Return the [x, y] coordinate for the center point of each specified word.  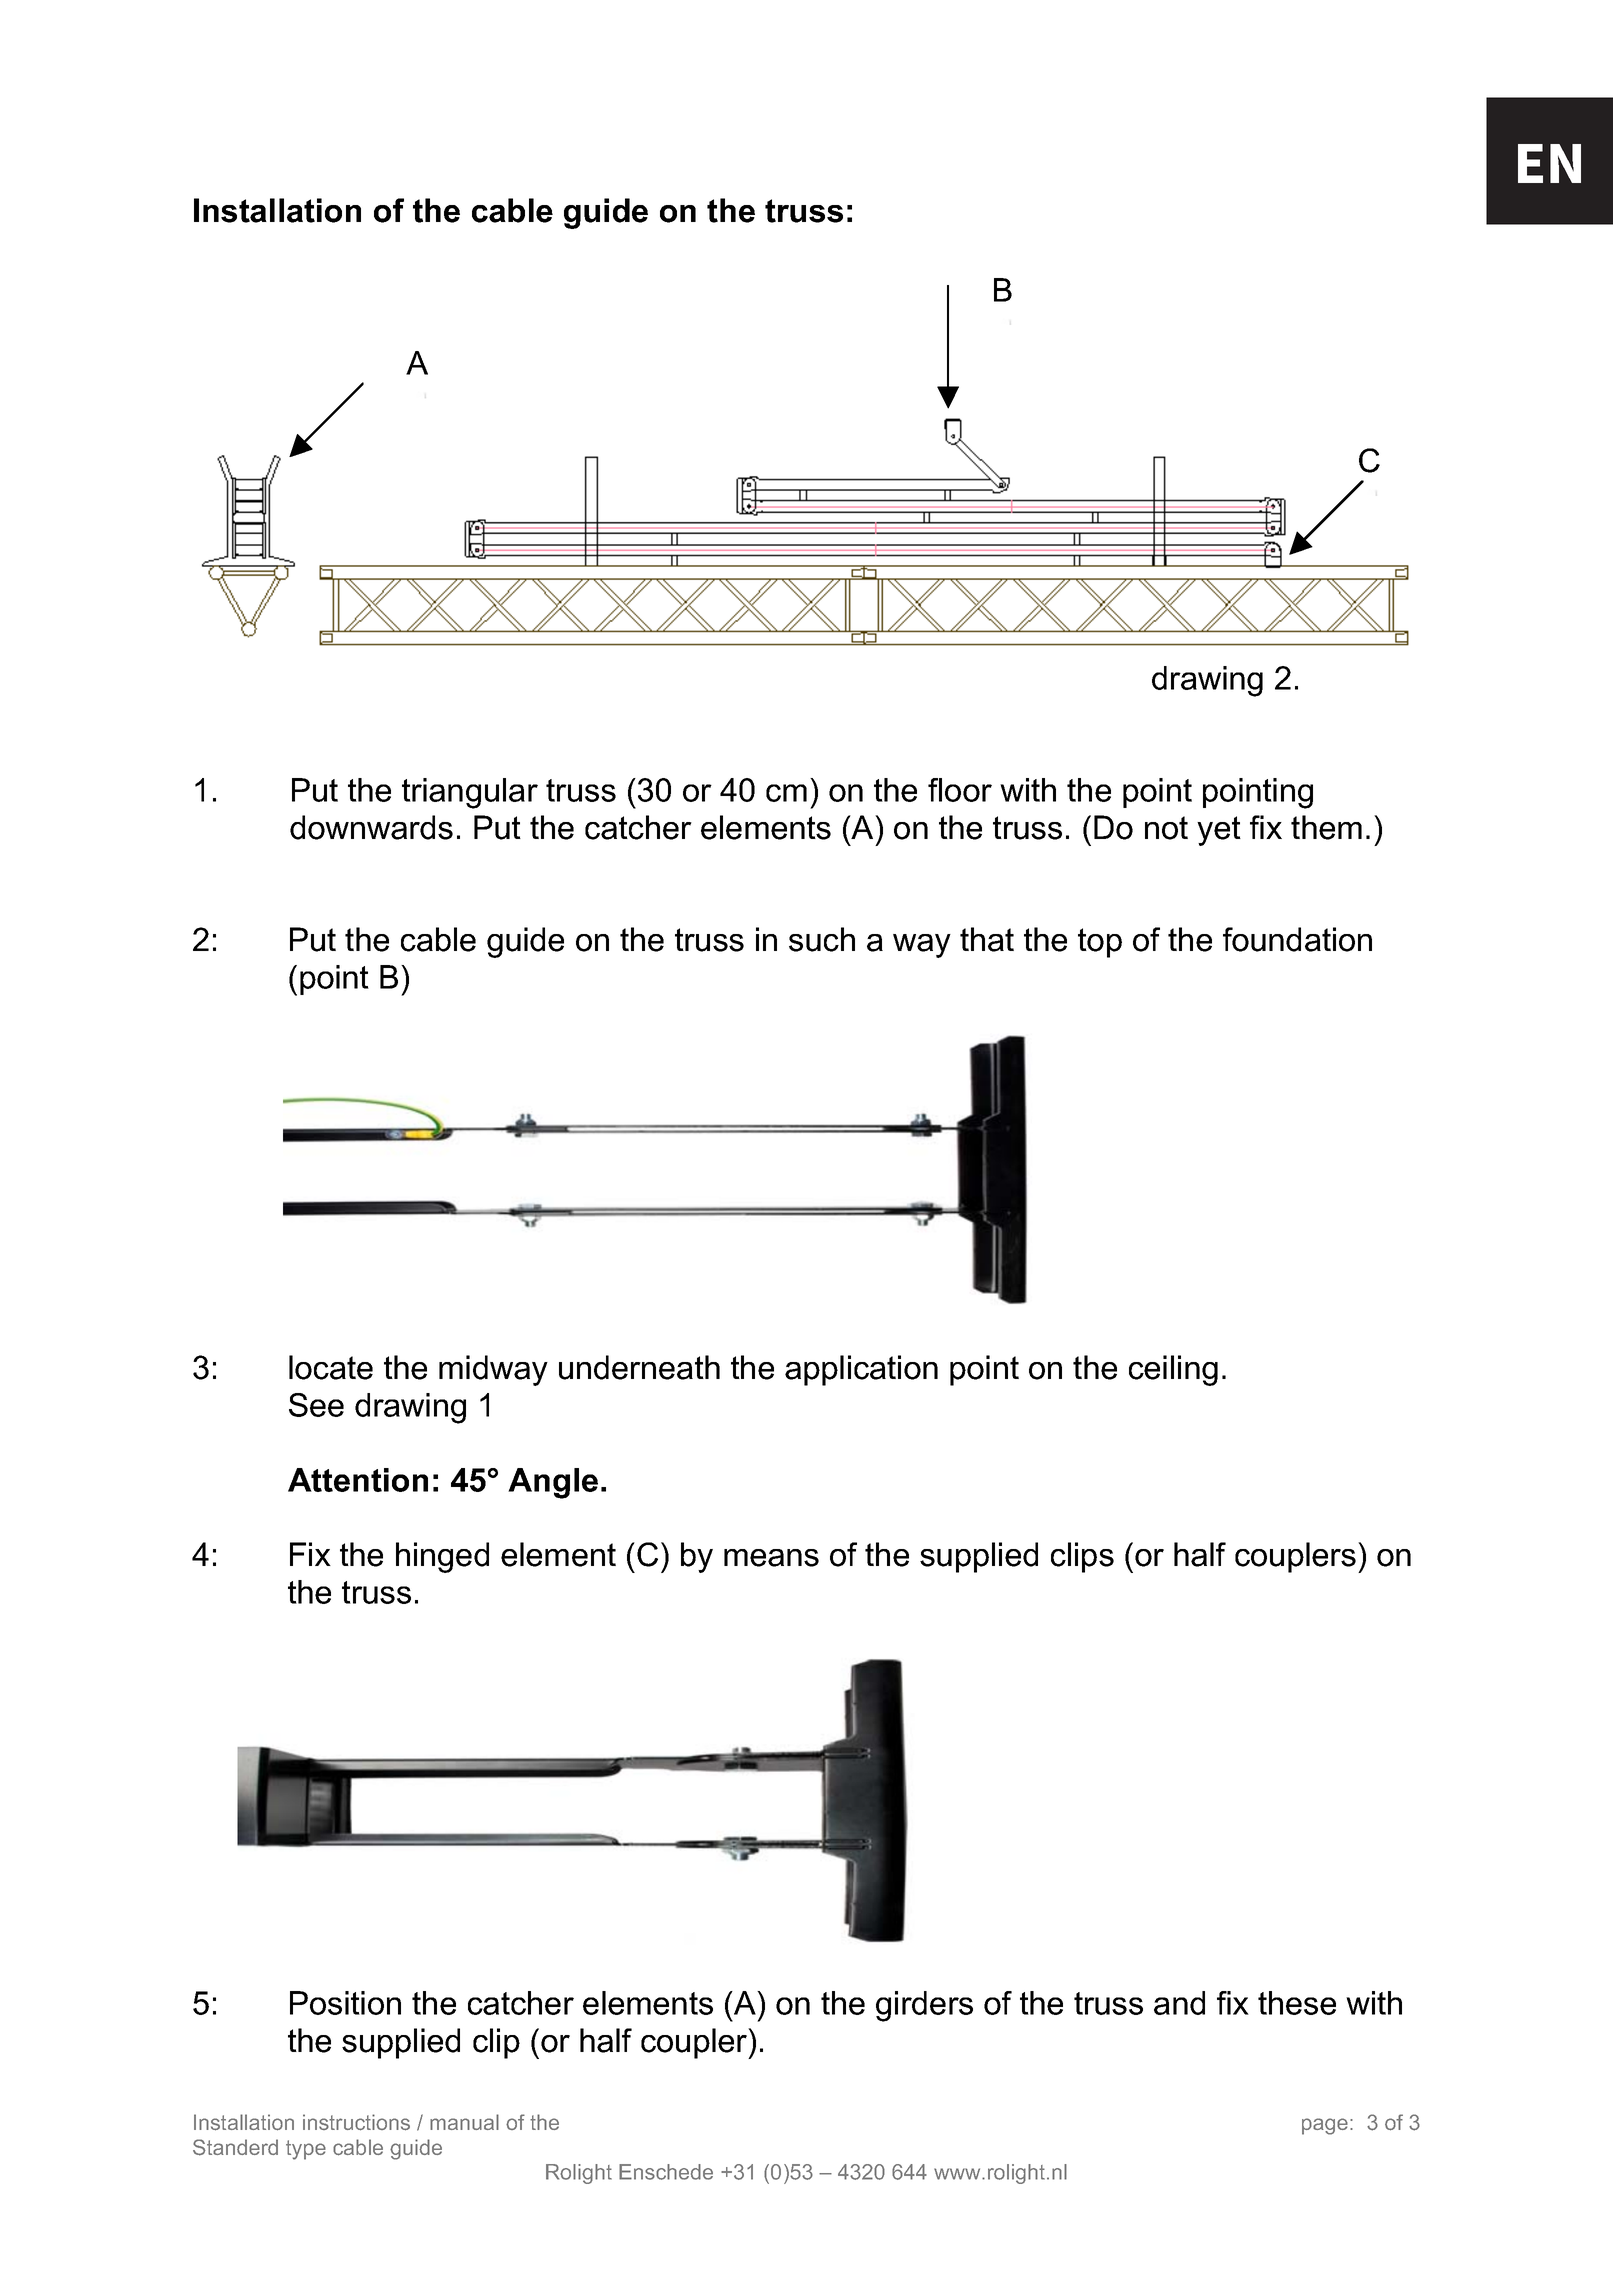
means [771, 1558]
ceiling [1173, 1370]
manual [464, 2122]
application [861, 1370]
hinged [442, 1557]
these [1297, 2003]
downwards [371, 827]
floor [960, 790]
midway [493, 1370]
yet [1219, 831]
